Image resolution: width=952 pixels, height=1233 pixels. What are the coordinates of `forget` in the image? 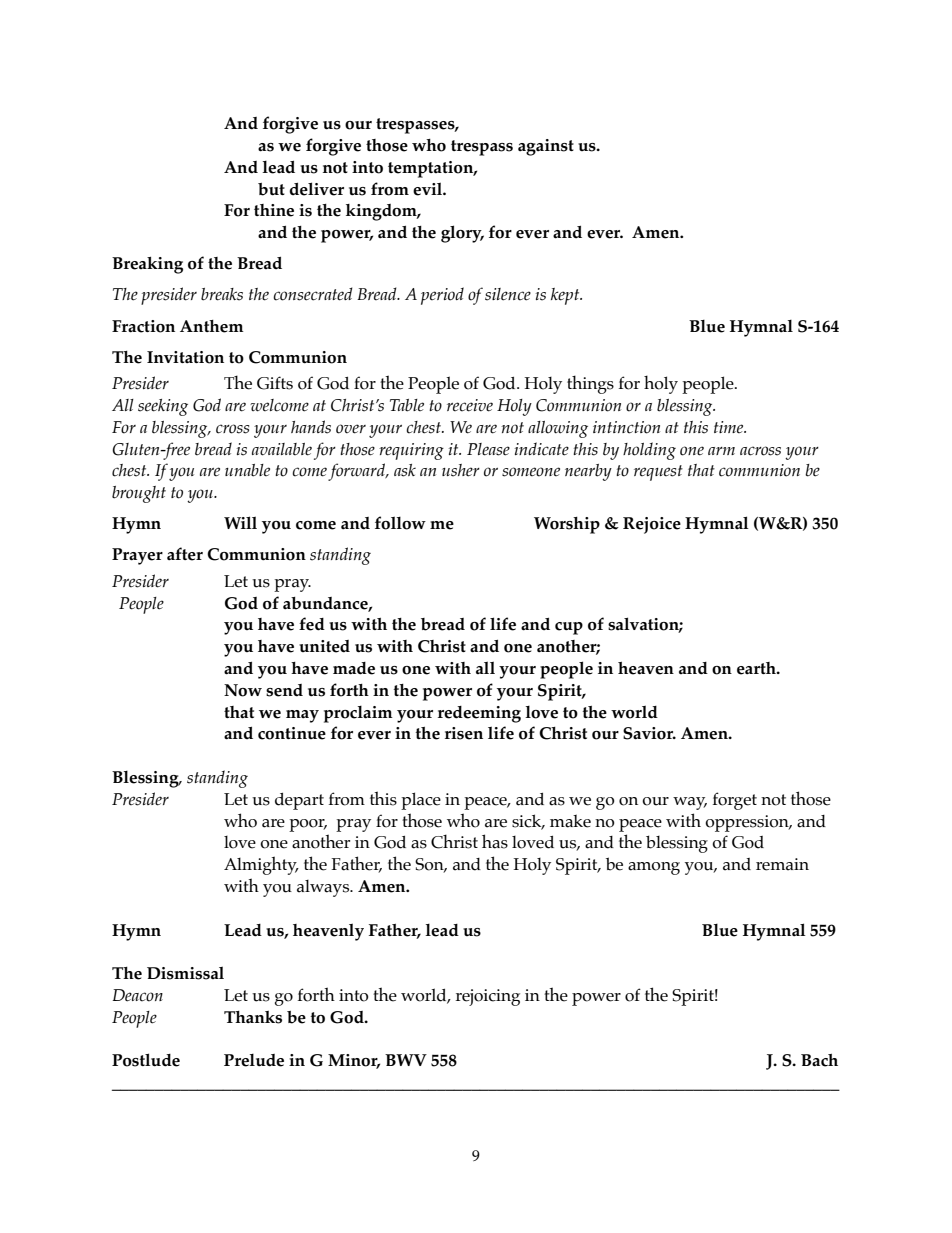 It's located at (735, 801).
